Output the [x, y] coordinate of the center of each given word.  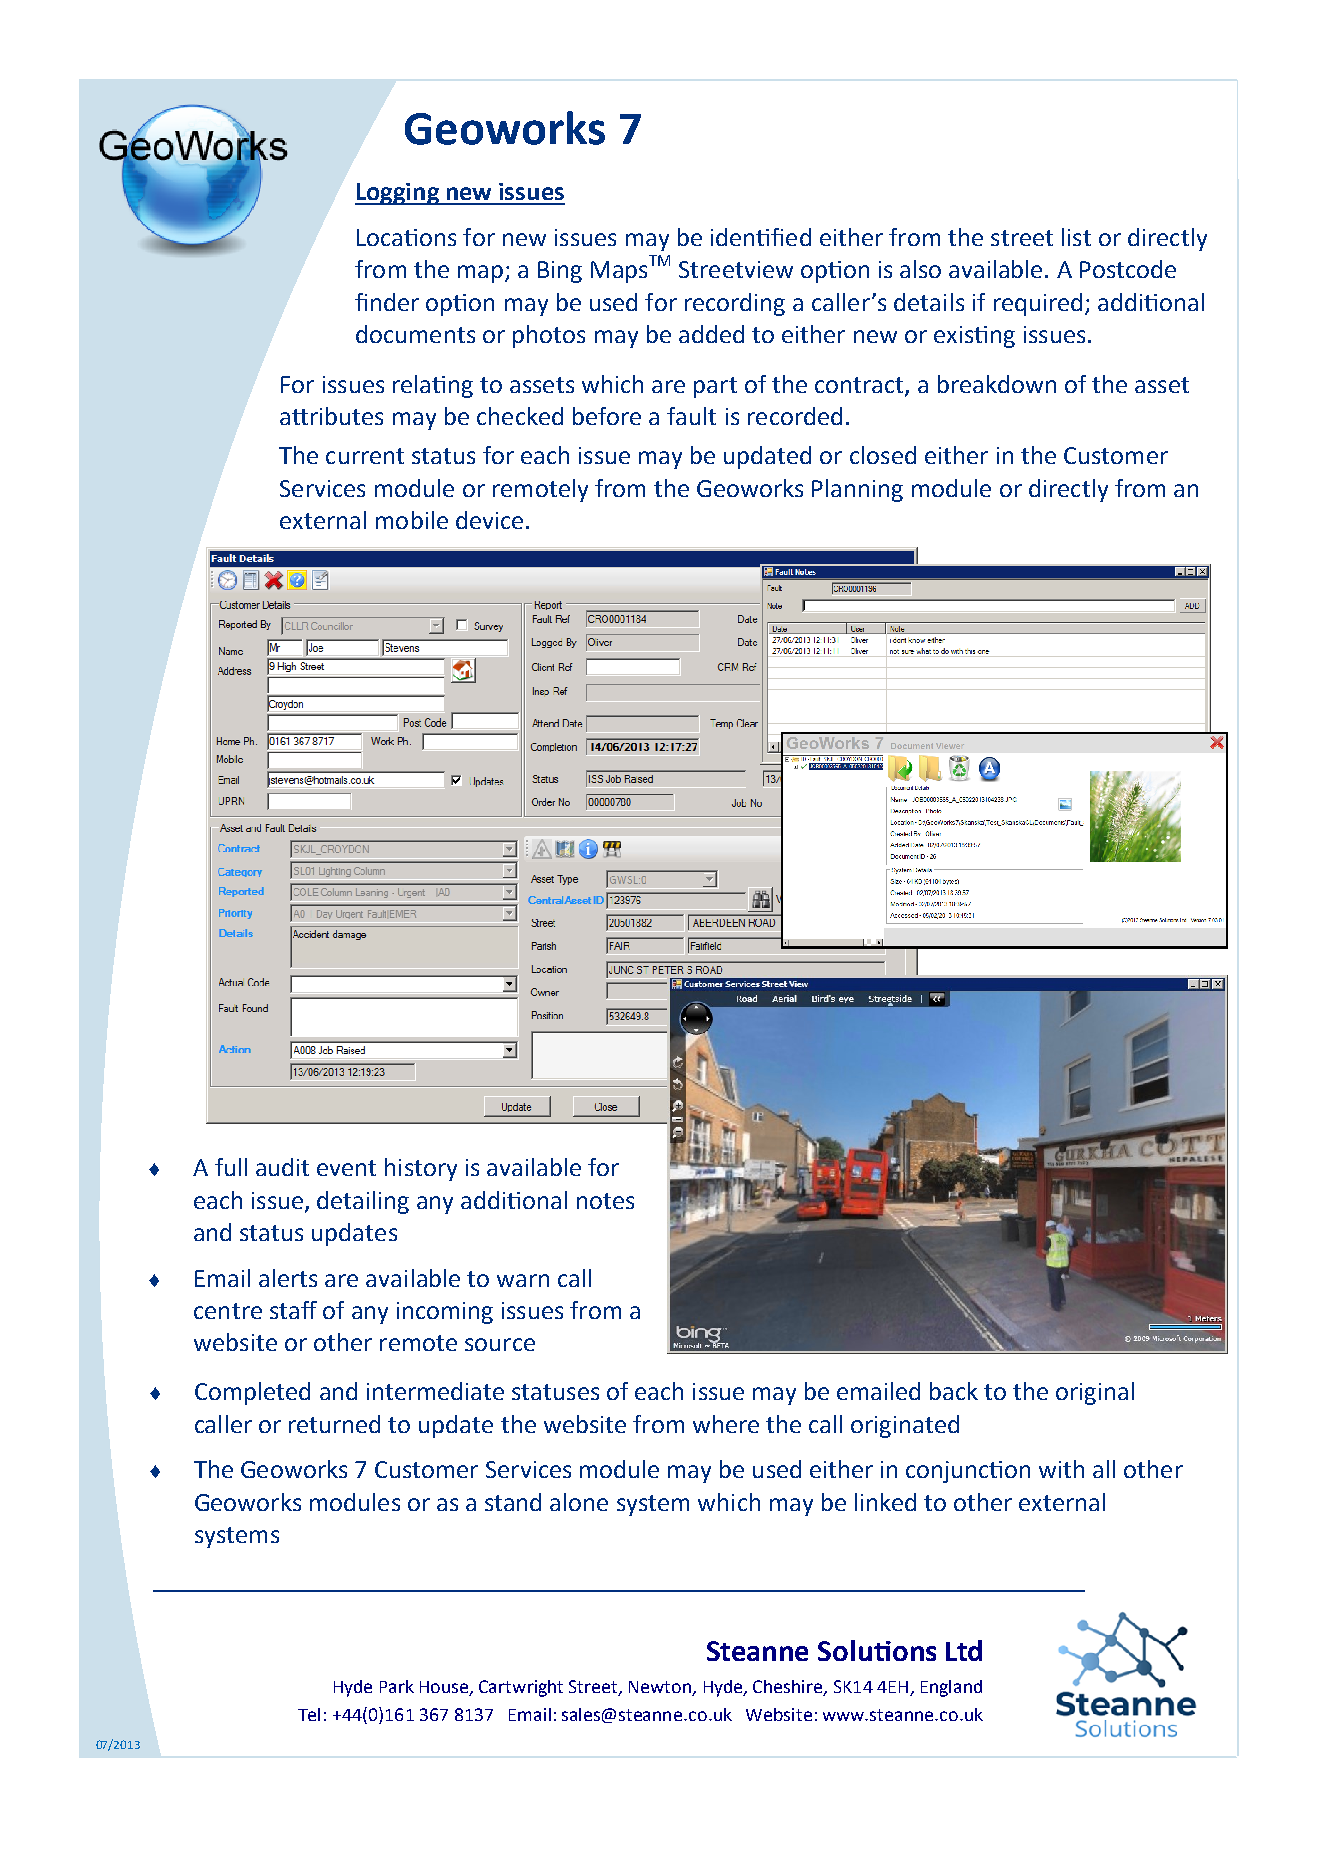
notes [605, 1201]
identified [761, 237]
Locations [406, 237]
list [1076, 237]
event [346, 1168]
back [954, 1391]
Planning [857, 490]
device [489, 520]
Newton [661, 1688]
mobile [412, 520]
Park [397, 1686]
